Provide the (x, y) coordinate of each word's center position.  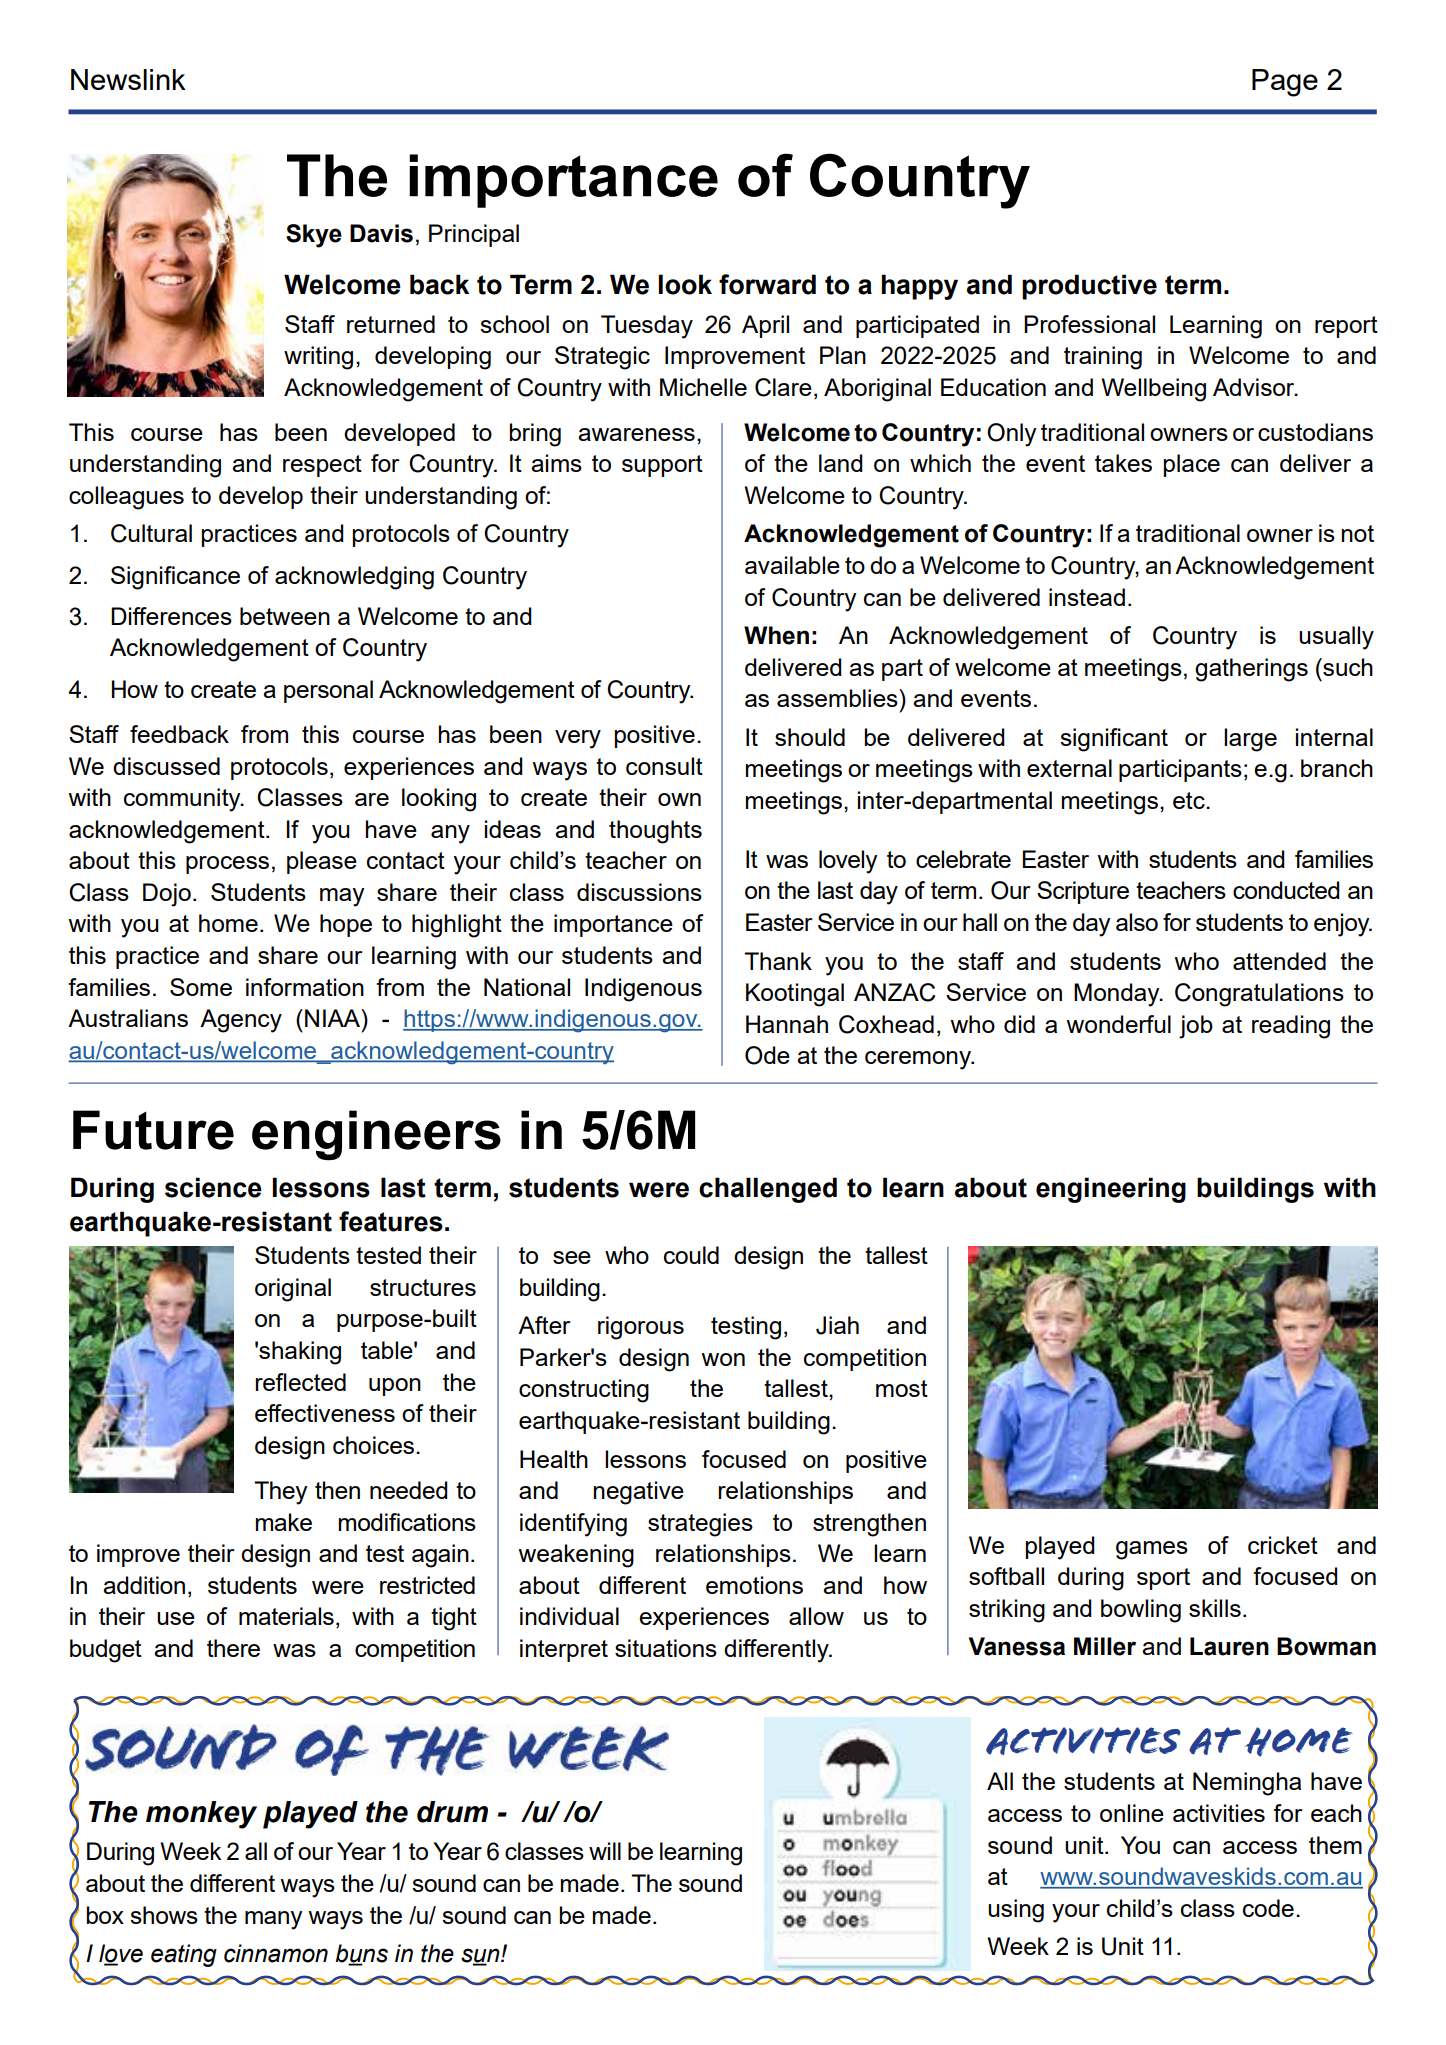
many (274, 1920)
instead (1087, 597)
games (1152, 1550)
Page (1285, 83)
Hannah (787, 1024)
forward (767, 284)
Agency (241, 1021)
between (285, 616)
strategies (700, 1525)
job (1196, 1027)
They (281, 1493)
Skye (314, 236)
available (792, 565)
